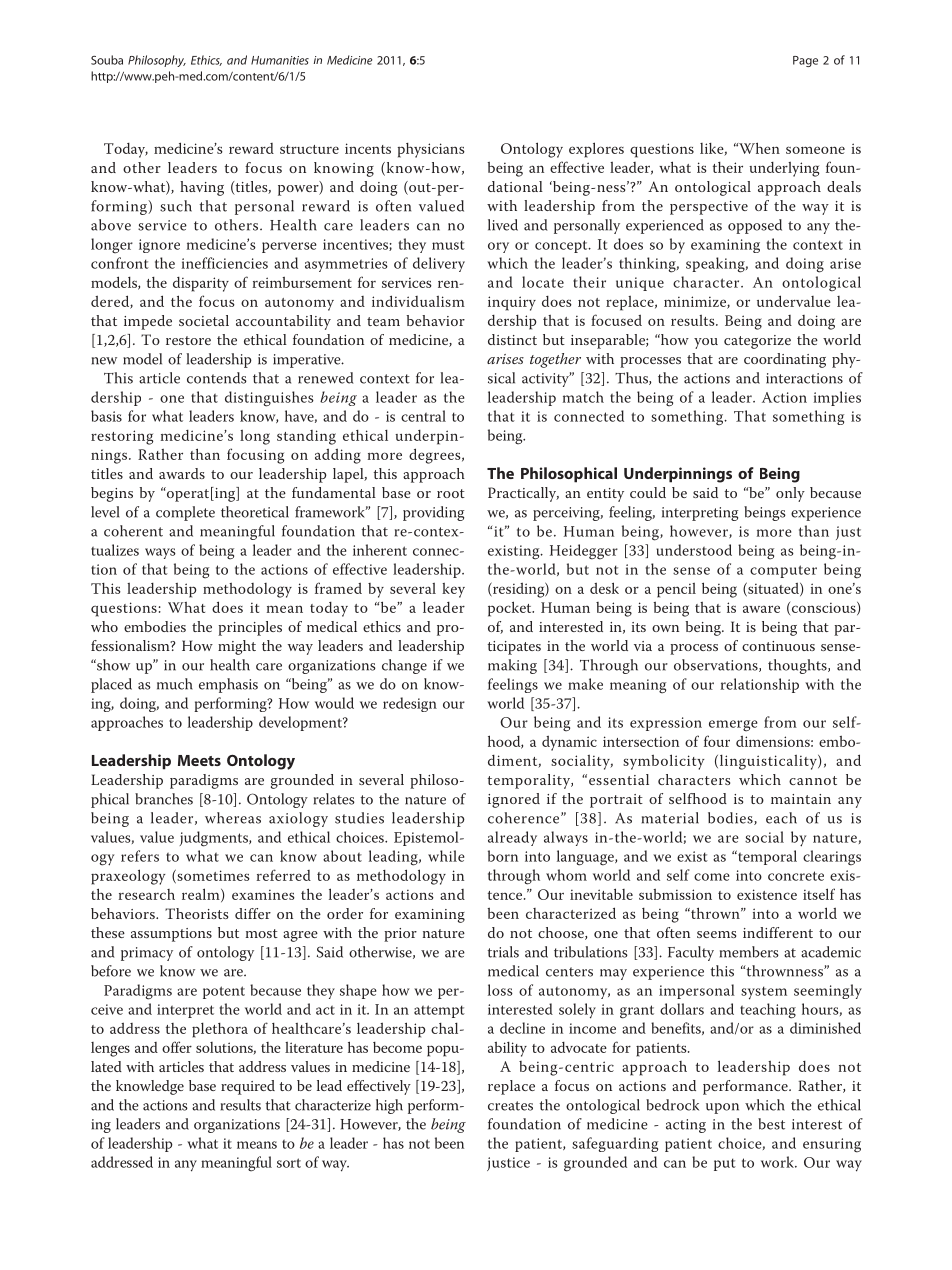  I want to click on key, so click(453, 590).
